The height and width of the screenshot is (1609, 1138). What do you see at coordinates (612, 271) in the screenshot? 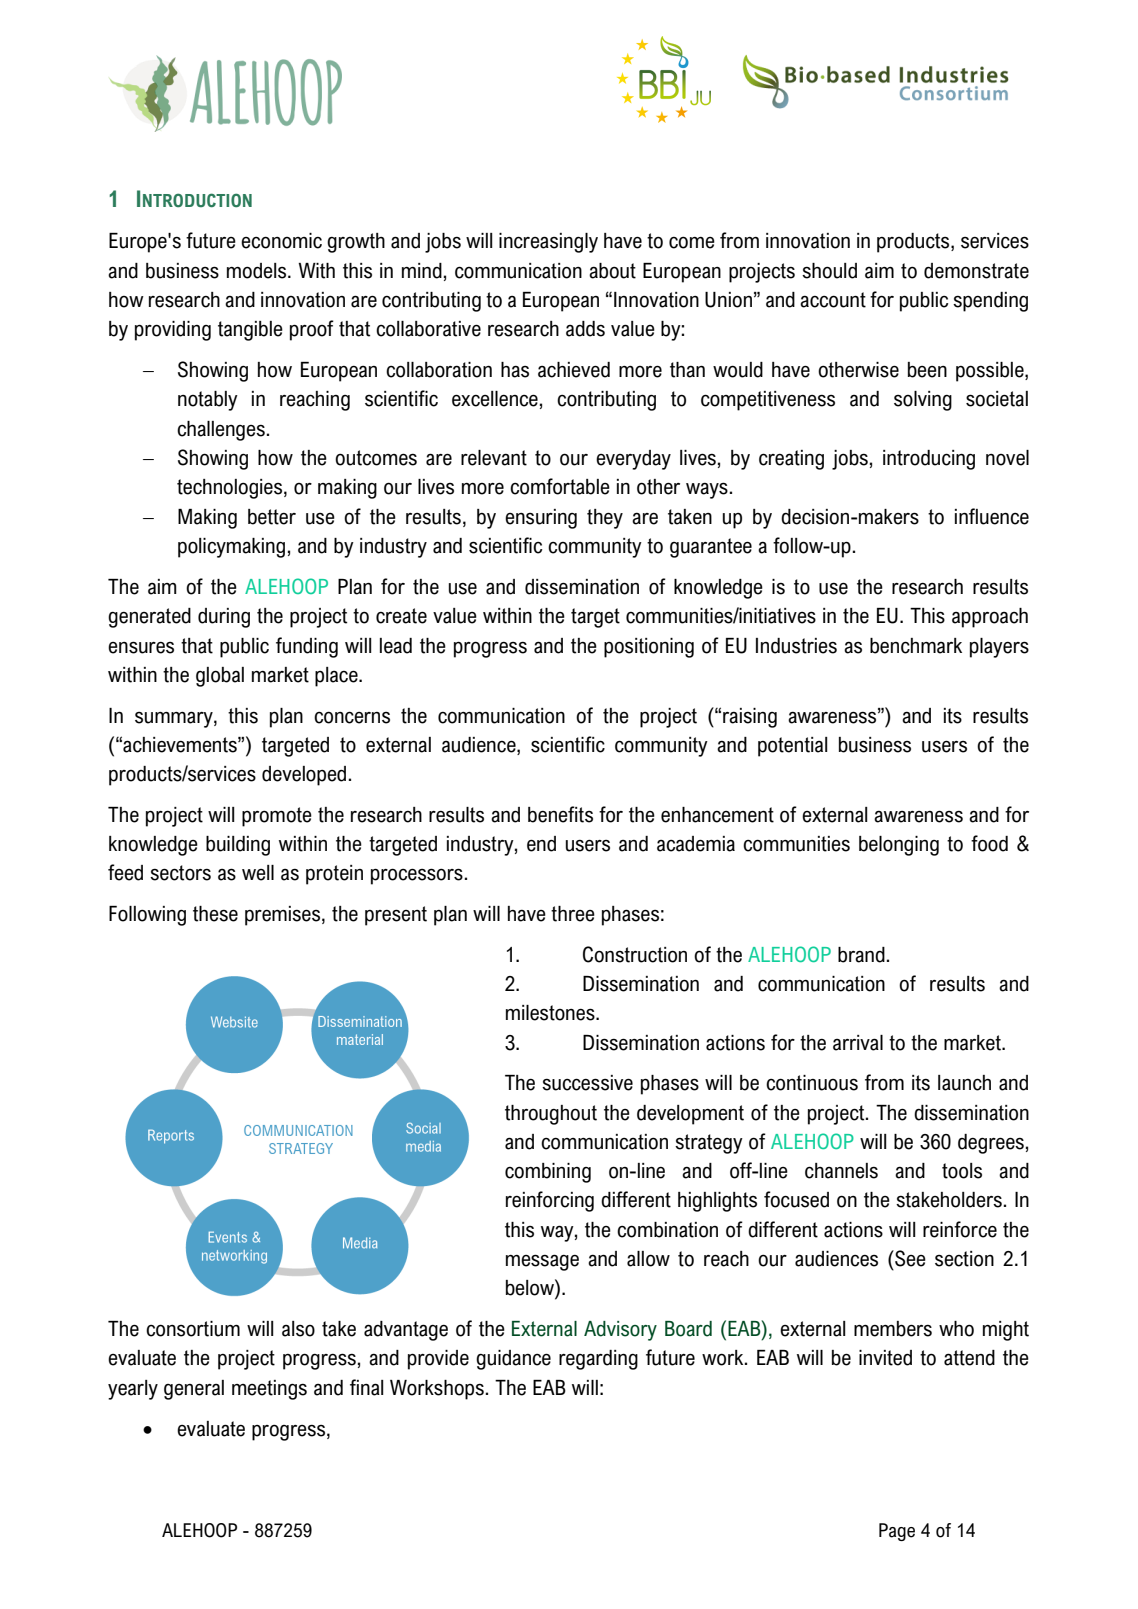
I see `about` at bounding box center [612, 271].
